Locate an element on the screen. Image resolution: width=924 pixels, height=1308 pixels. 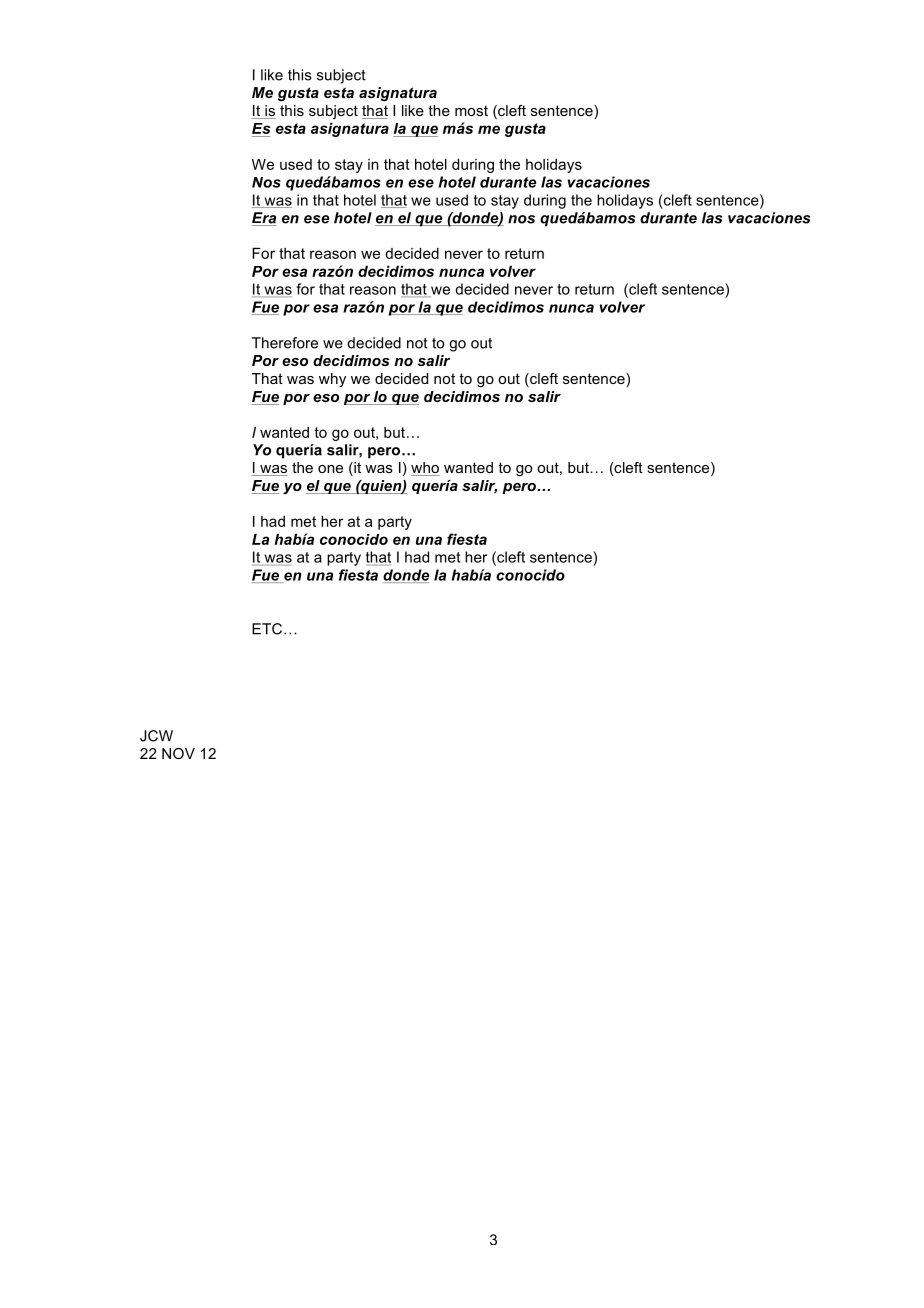
Therefore is located at coordinates (285, 343).
